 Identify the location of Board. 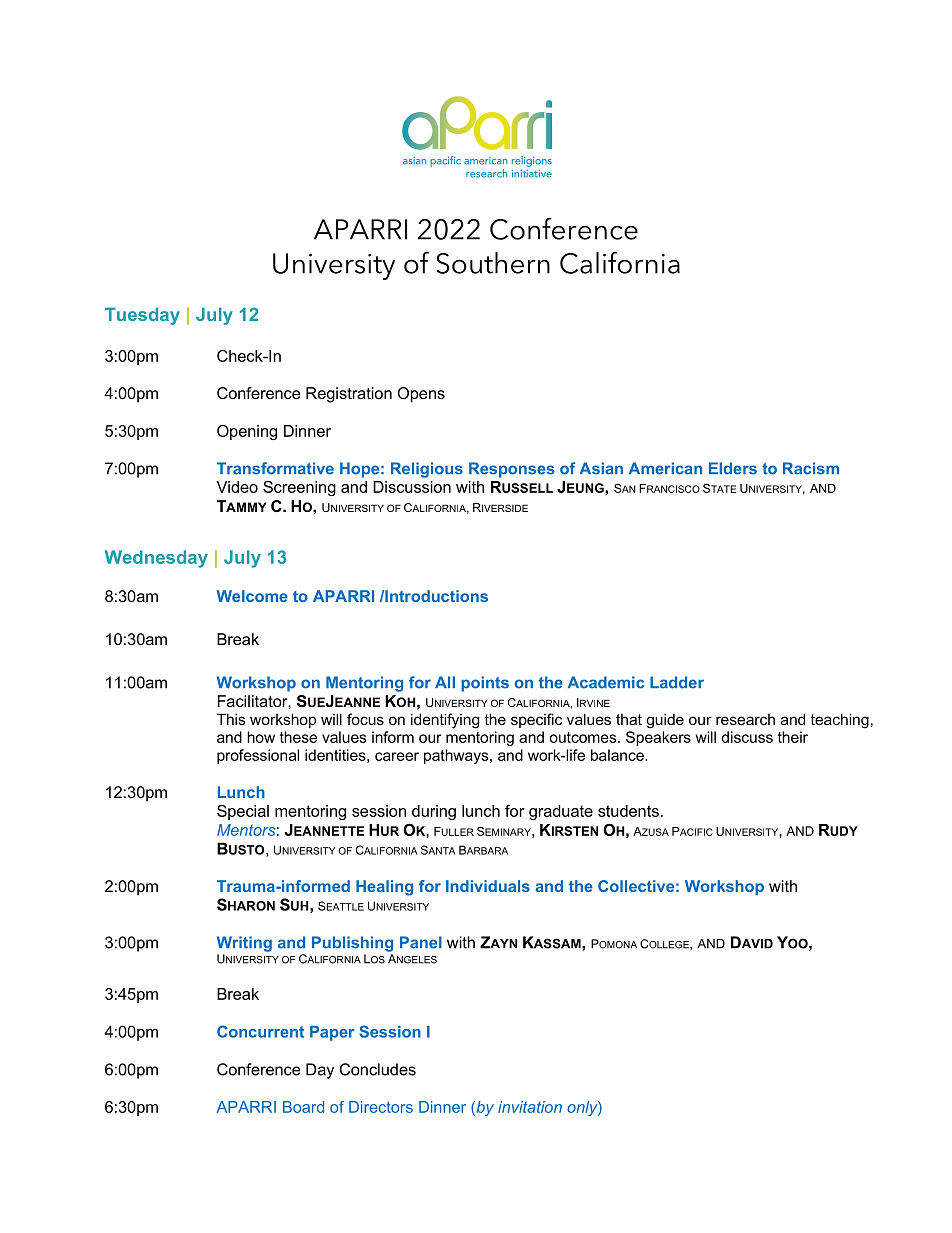
(303, 1107).
